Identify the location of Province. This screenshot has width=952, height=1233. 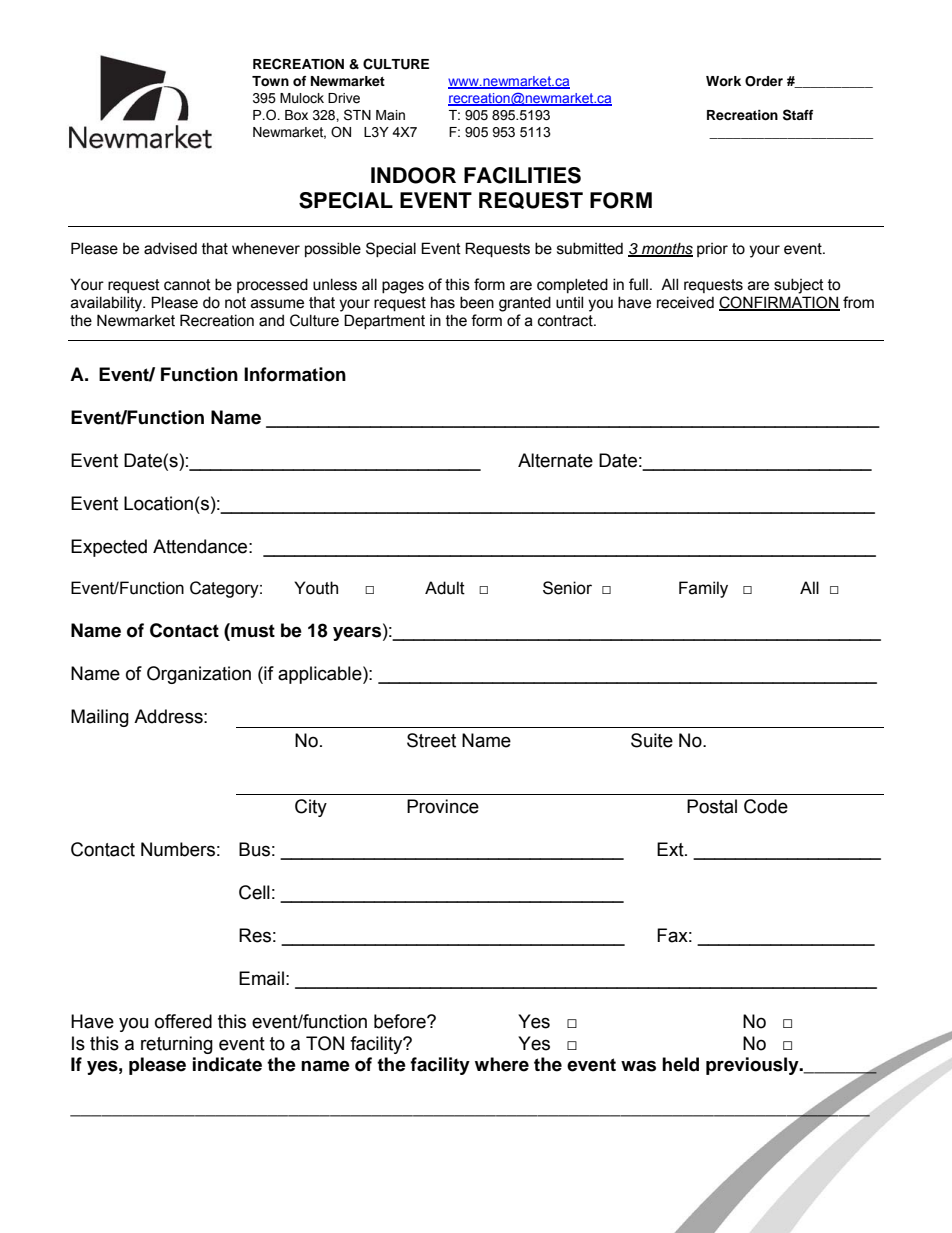
(443, 806).
